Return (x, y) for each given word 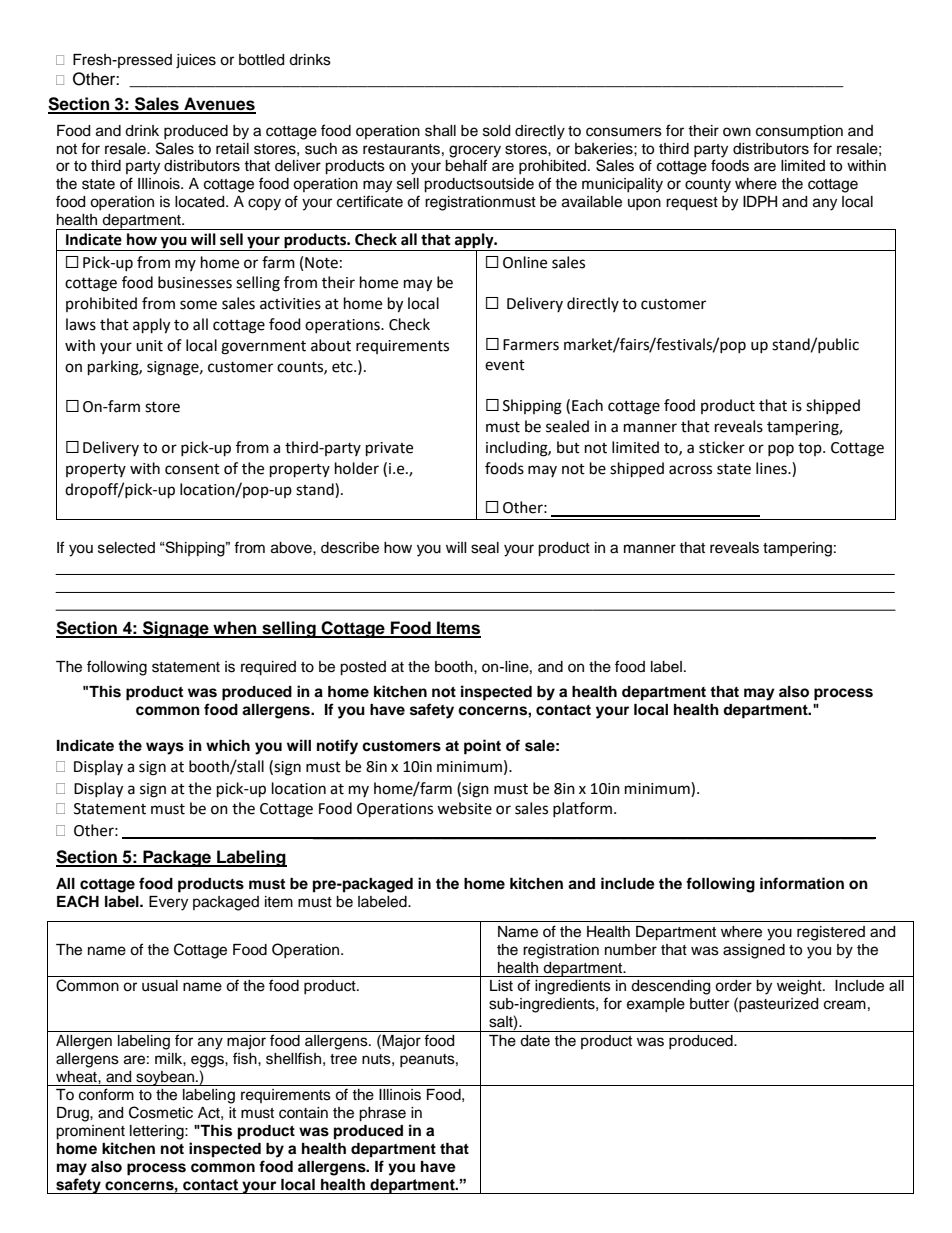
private (389, 449)
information (802, 883)
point (482, 747)
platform (582, 809)
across (690, 470)
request (692, 204)
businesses (195, 282)
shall (440, 131)
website (464, 808)
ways (165, 748)
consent (192, 469)
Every (168, 903)
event (505, 365)
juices (196, 61)
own (737, 131)
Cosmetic (161, 1112)
